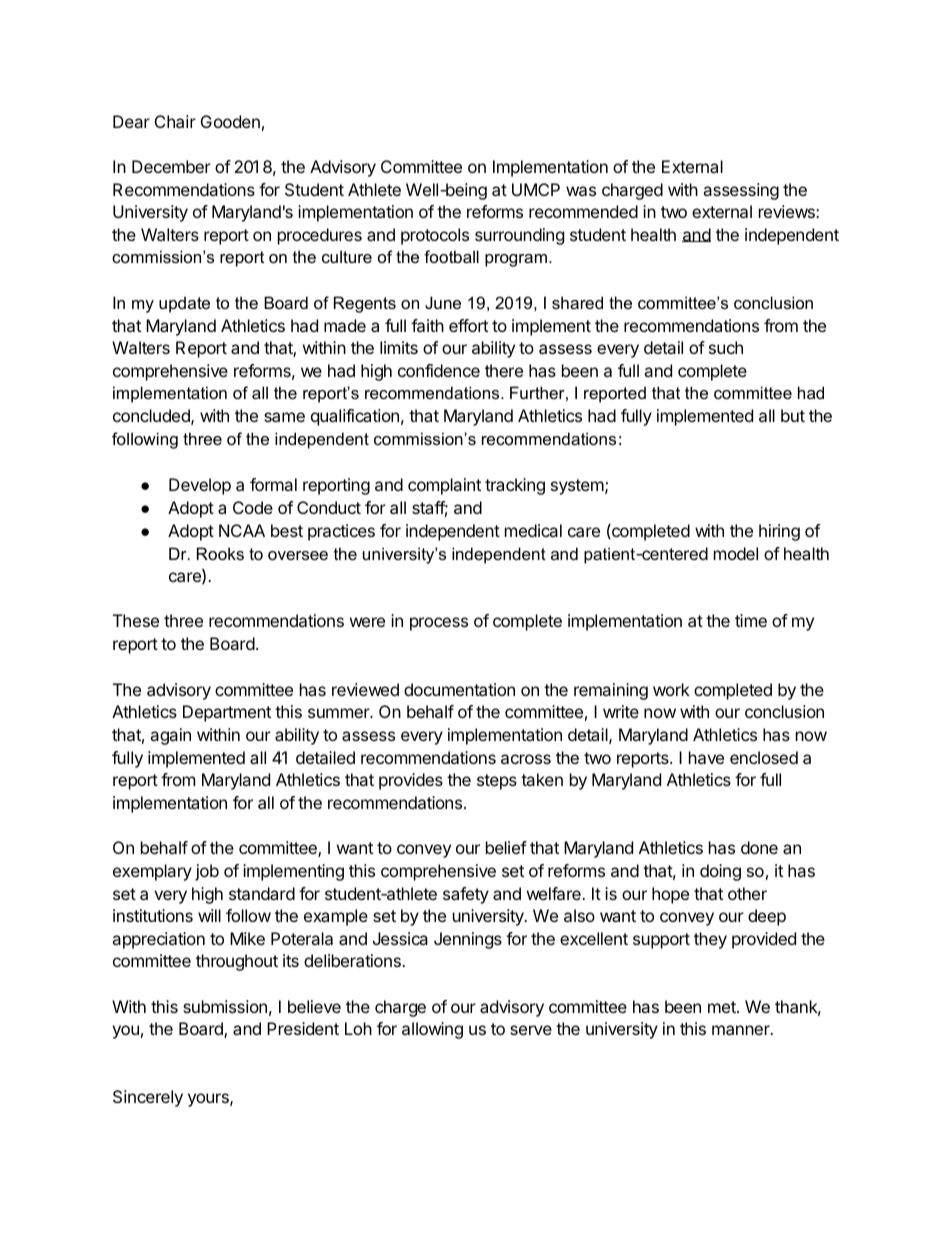  I want to click on process, so click(439, 624).
